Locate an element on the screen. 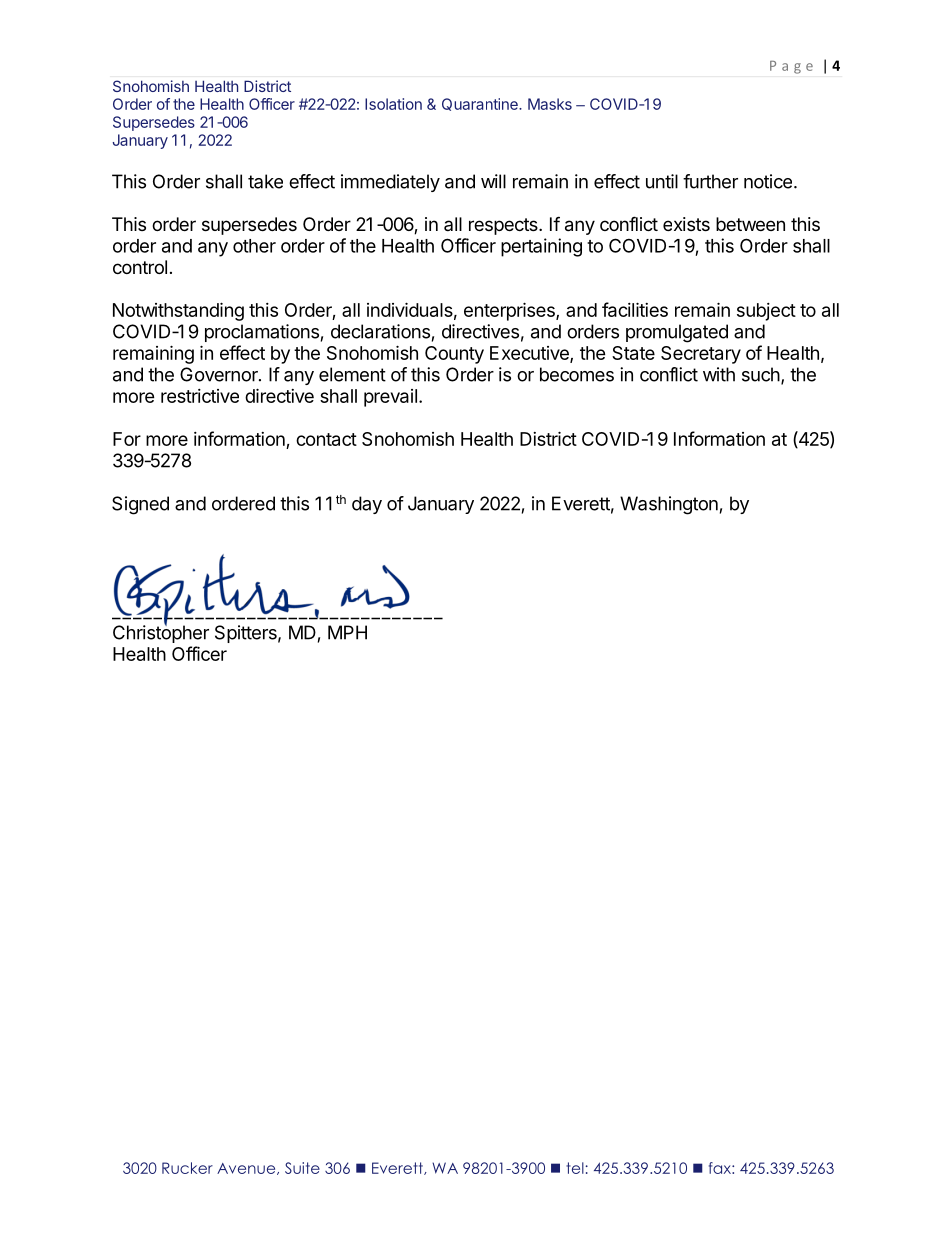 This screenshot has height=1233, width=952. take is located at coordinates (265, 181).
